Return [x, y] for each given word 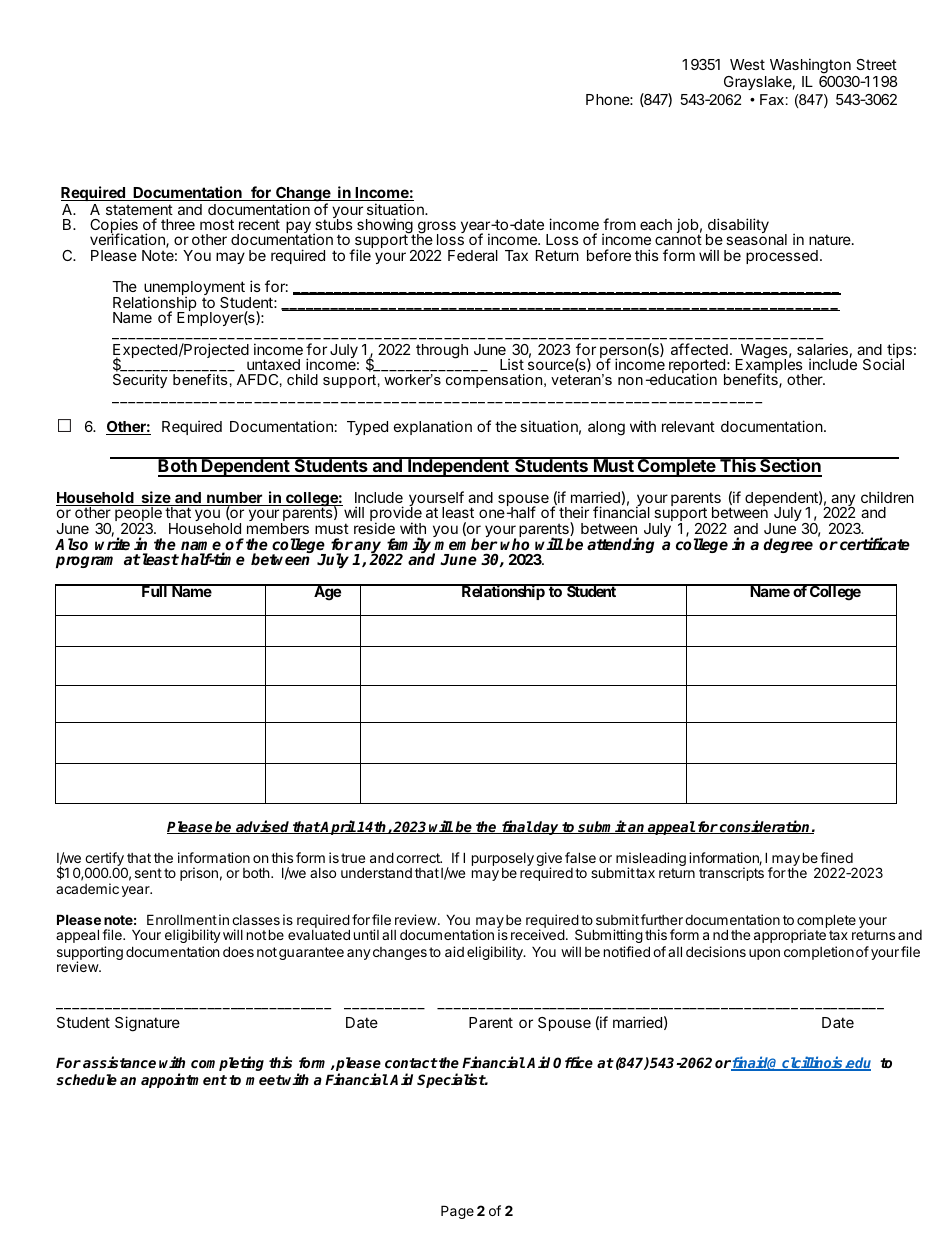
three [178, 224]
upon [764, 954]
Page [457, 1212]
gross [436, 228]
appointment [184, 1080]
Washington [810, 66]
